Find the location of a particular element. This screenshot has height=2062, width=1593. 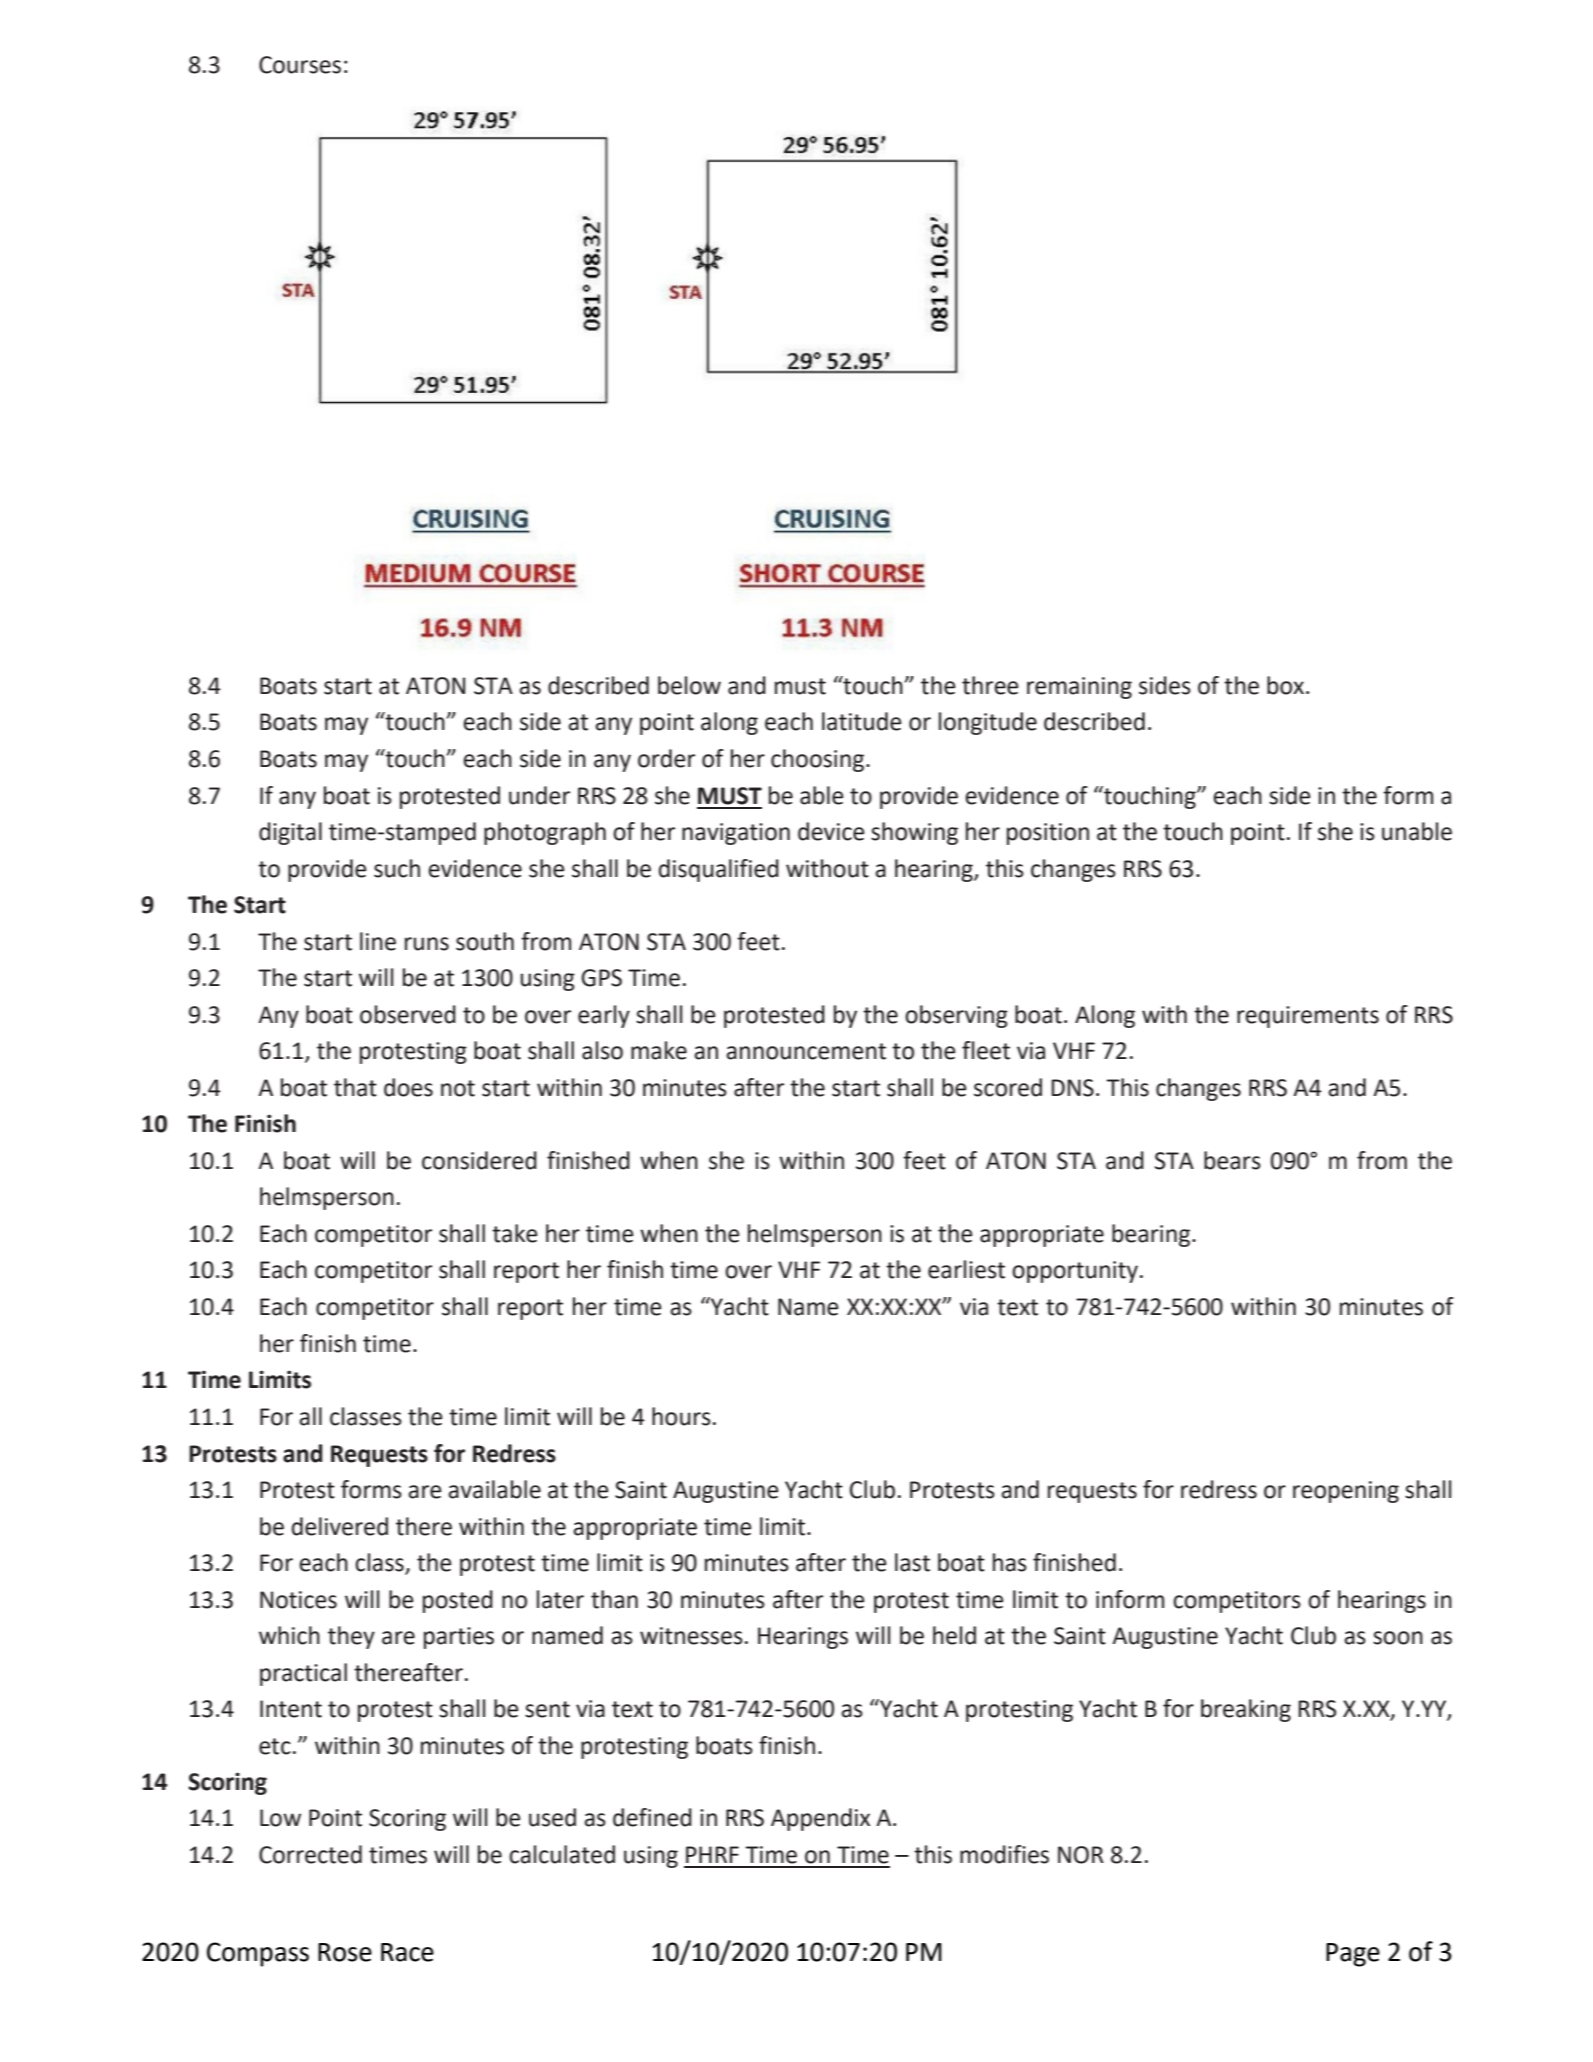

bearing is located at coordinates (1152, 1235).
